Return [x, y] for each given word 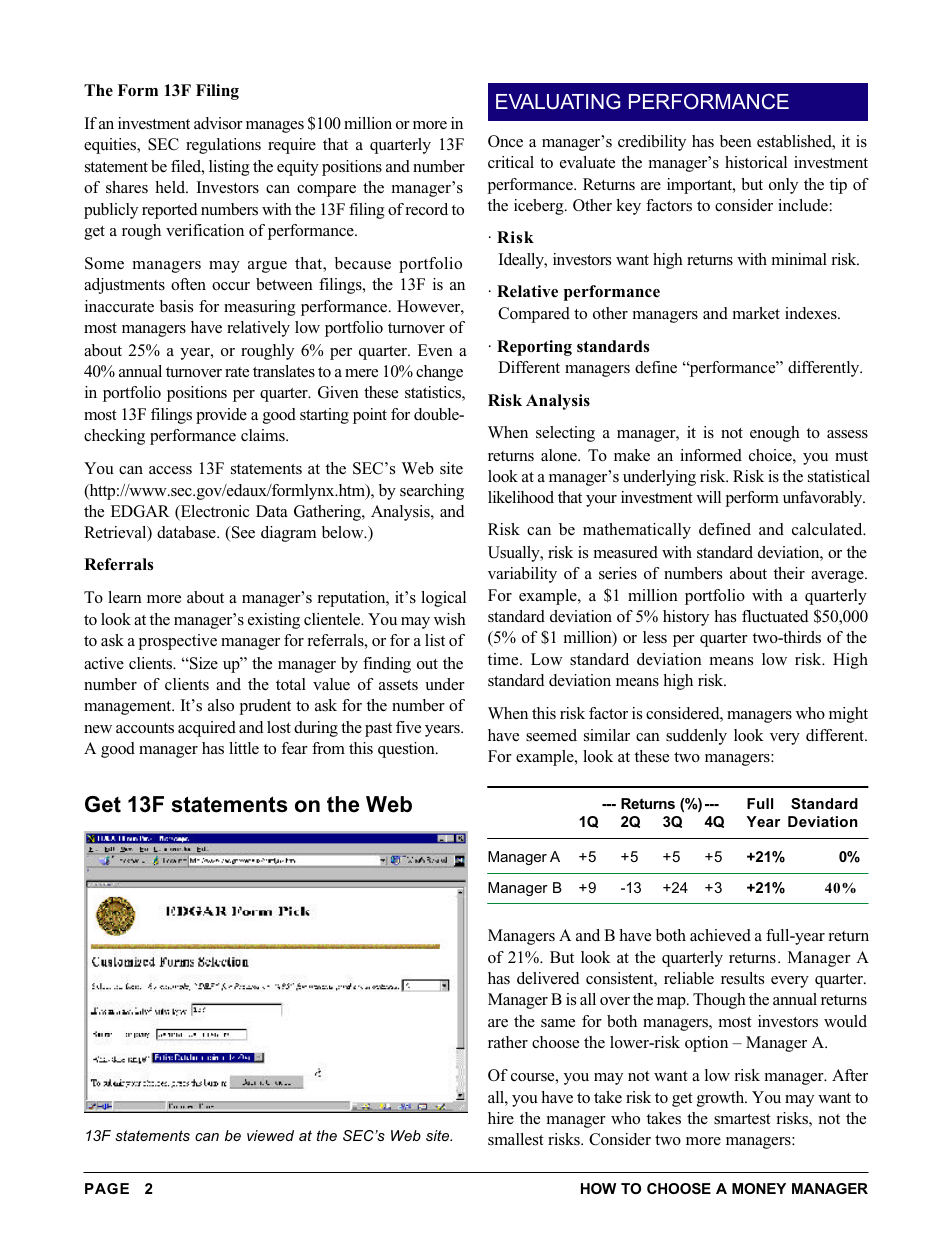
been [736, 141]
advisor [218, 123]
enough [775, 434]
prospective [177, 642]
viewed [270, 1135]
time [504, 659]
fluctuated [775, 616]
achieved [720, 935]
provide [221, 416]
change [439, 373]
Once [505, 141]
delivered [548, 978]
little [244, 748]
